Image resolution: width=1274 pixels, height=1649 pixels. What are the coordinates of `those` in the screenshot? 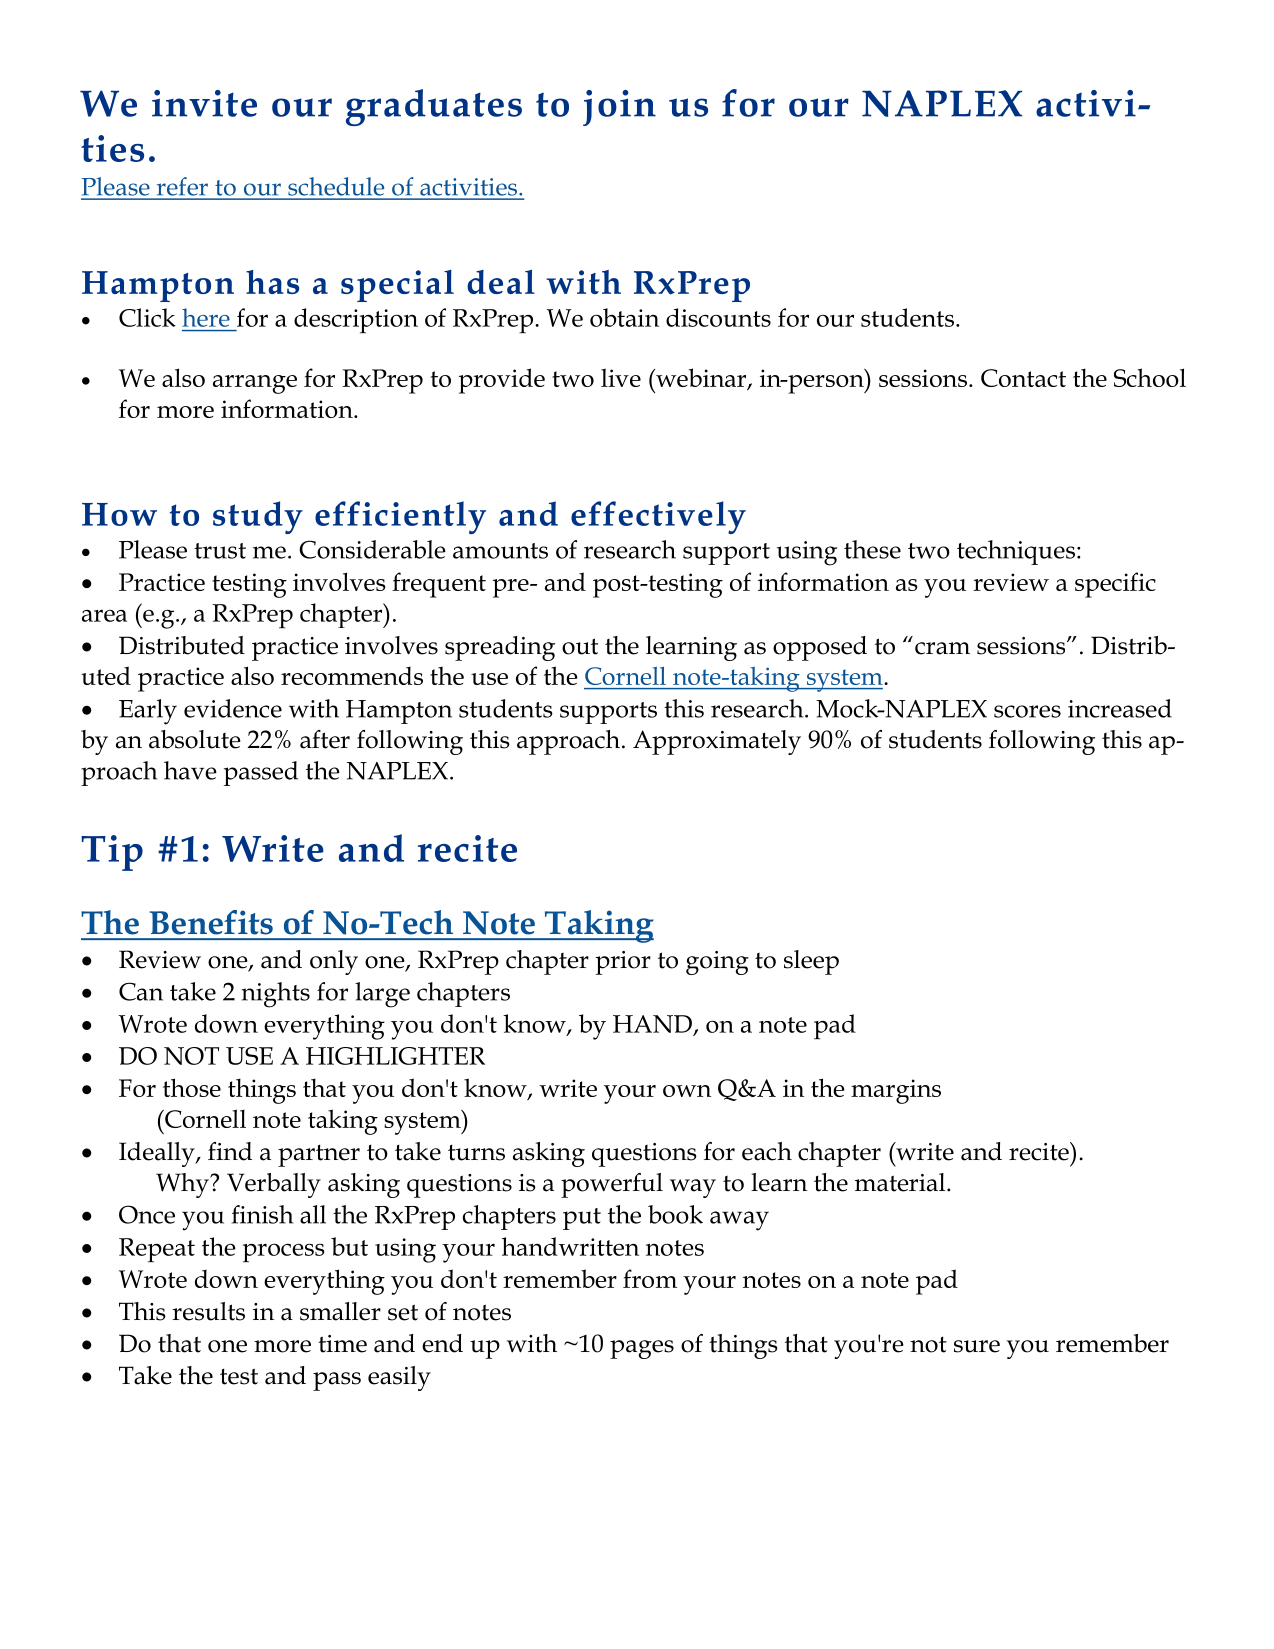 It's located at (192, 1087).
